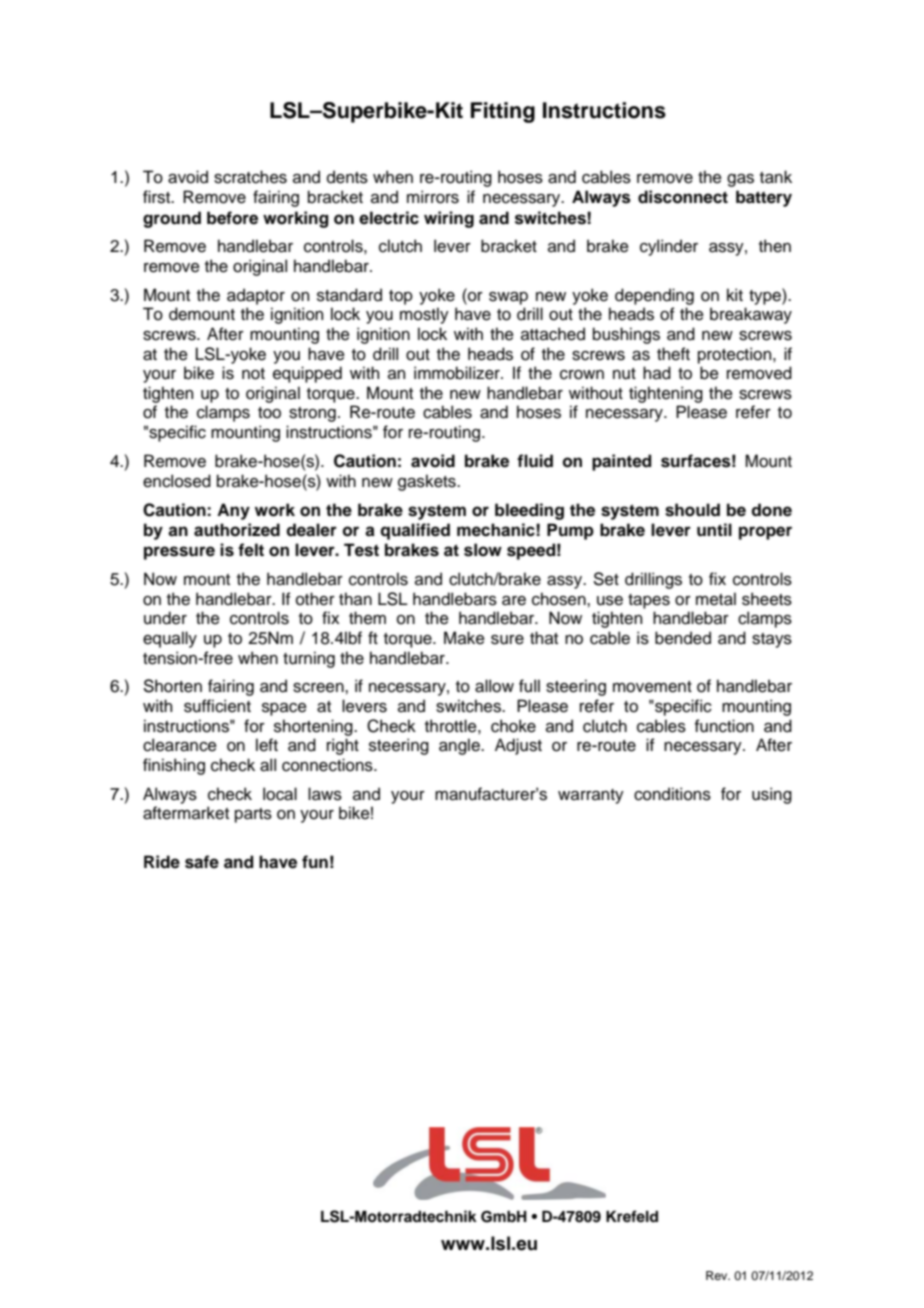  I want to click on allow, so click(494, 686).
